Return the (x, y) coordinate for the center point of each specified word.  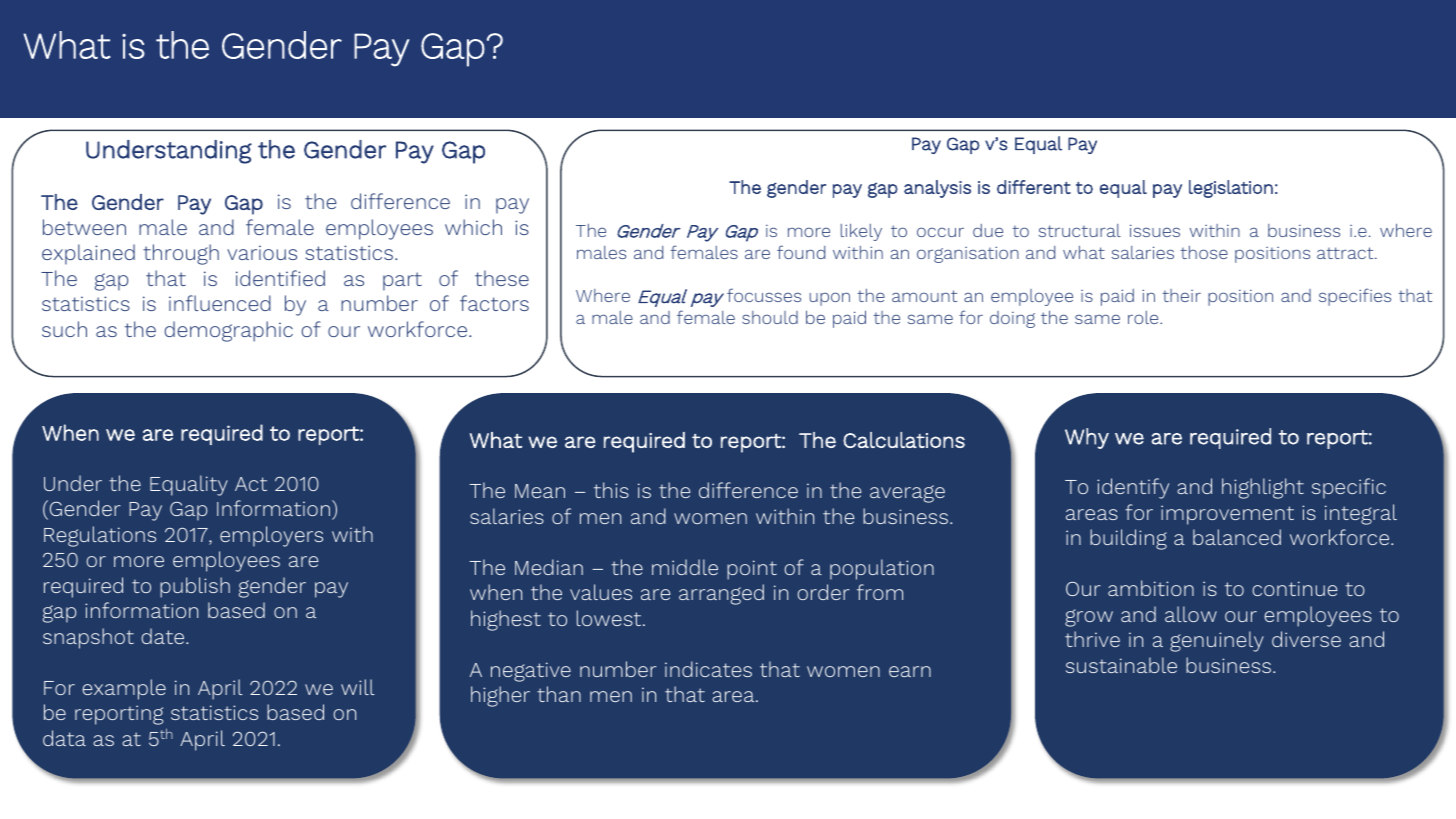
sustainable (1121, 665)
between (84, 227)
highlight (1263, 488)
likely (861, 232)
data (64, 738)
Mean (540, 491)
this (611, 490)
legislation (1231, 189)
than (559, 694)
